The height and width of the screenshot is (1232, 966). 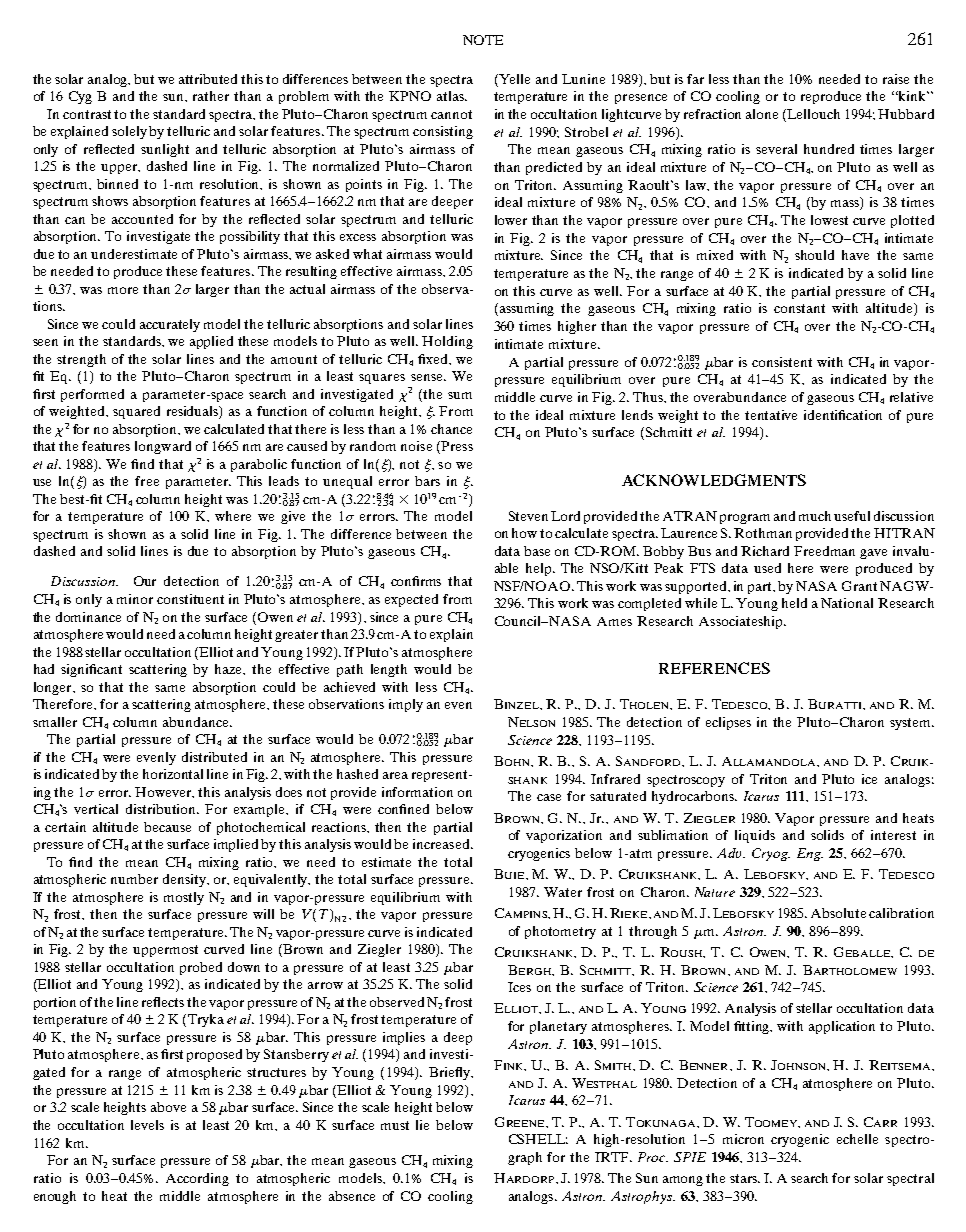 I want to click on attributed, so click(x=208, y=79).
